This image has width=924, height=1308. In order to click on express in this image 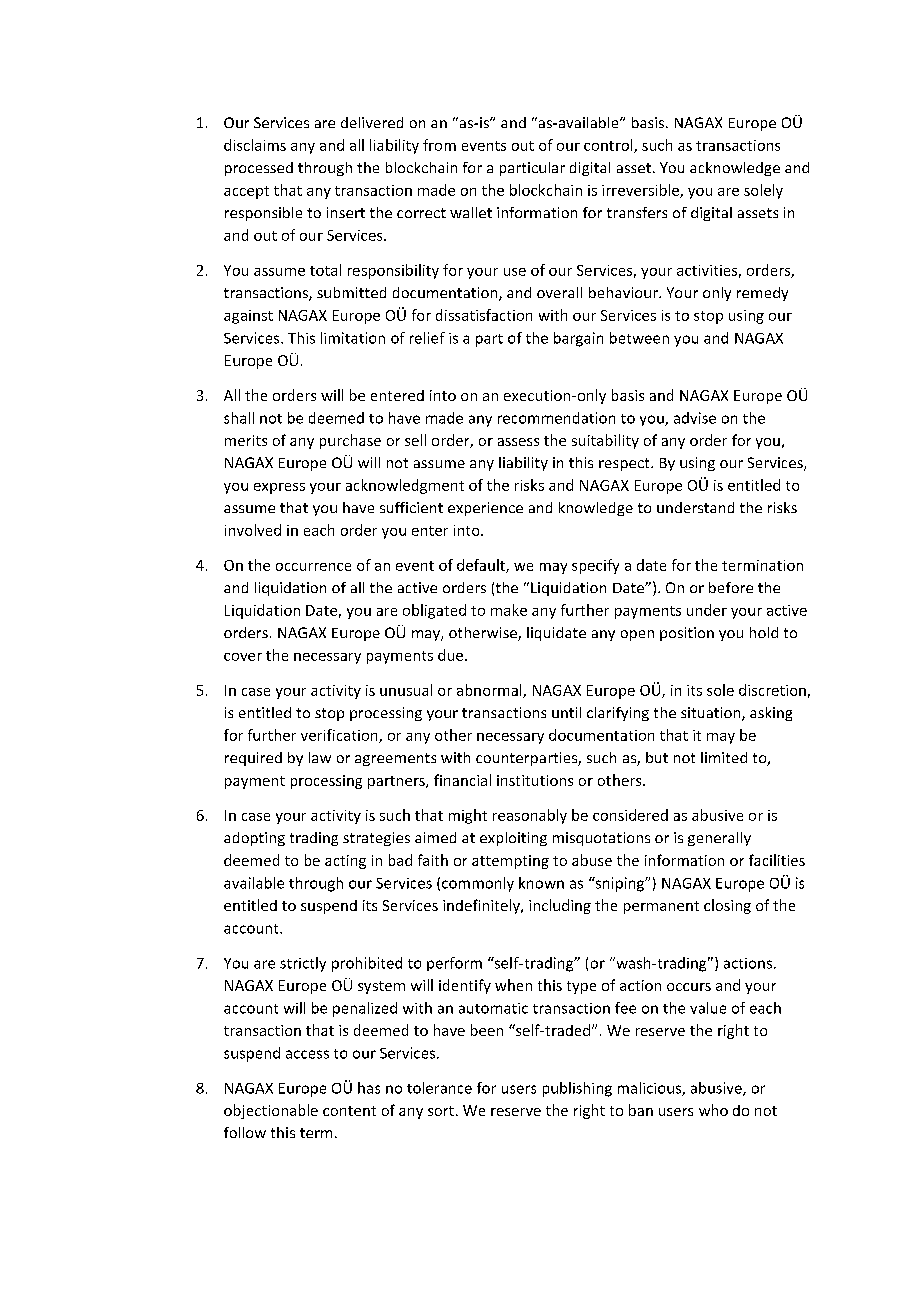, I will do `click(279, 488)`.
